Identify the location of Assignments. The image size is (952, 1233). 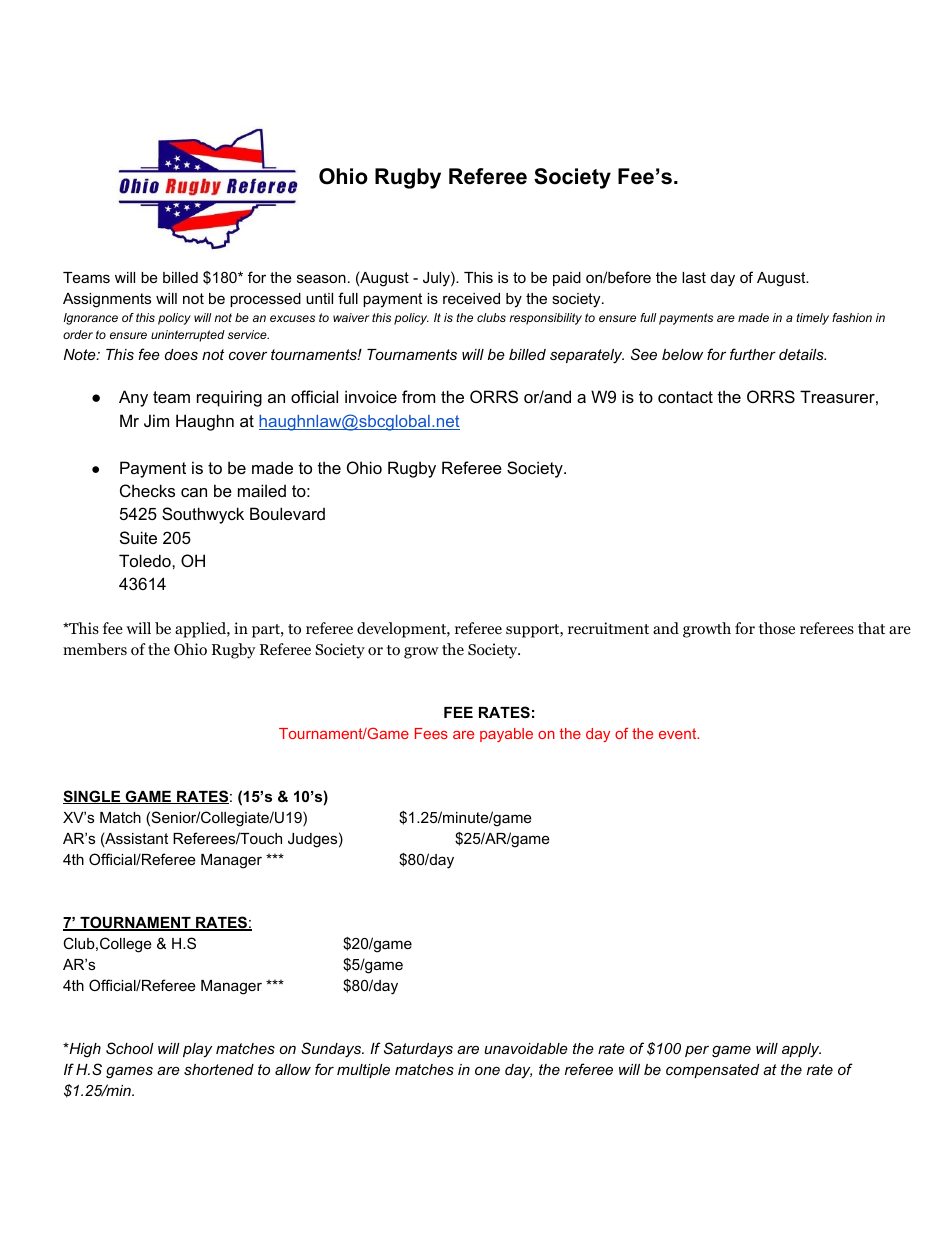
(107, 300).
